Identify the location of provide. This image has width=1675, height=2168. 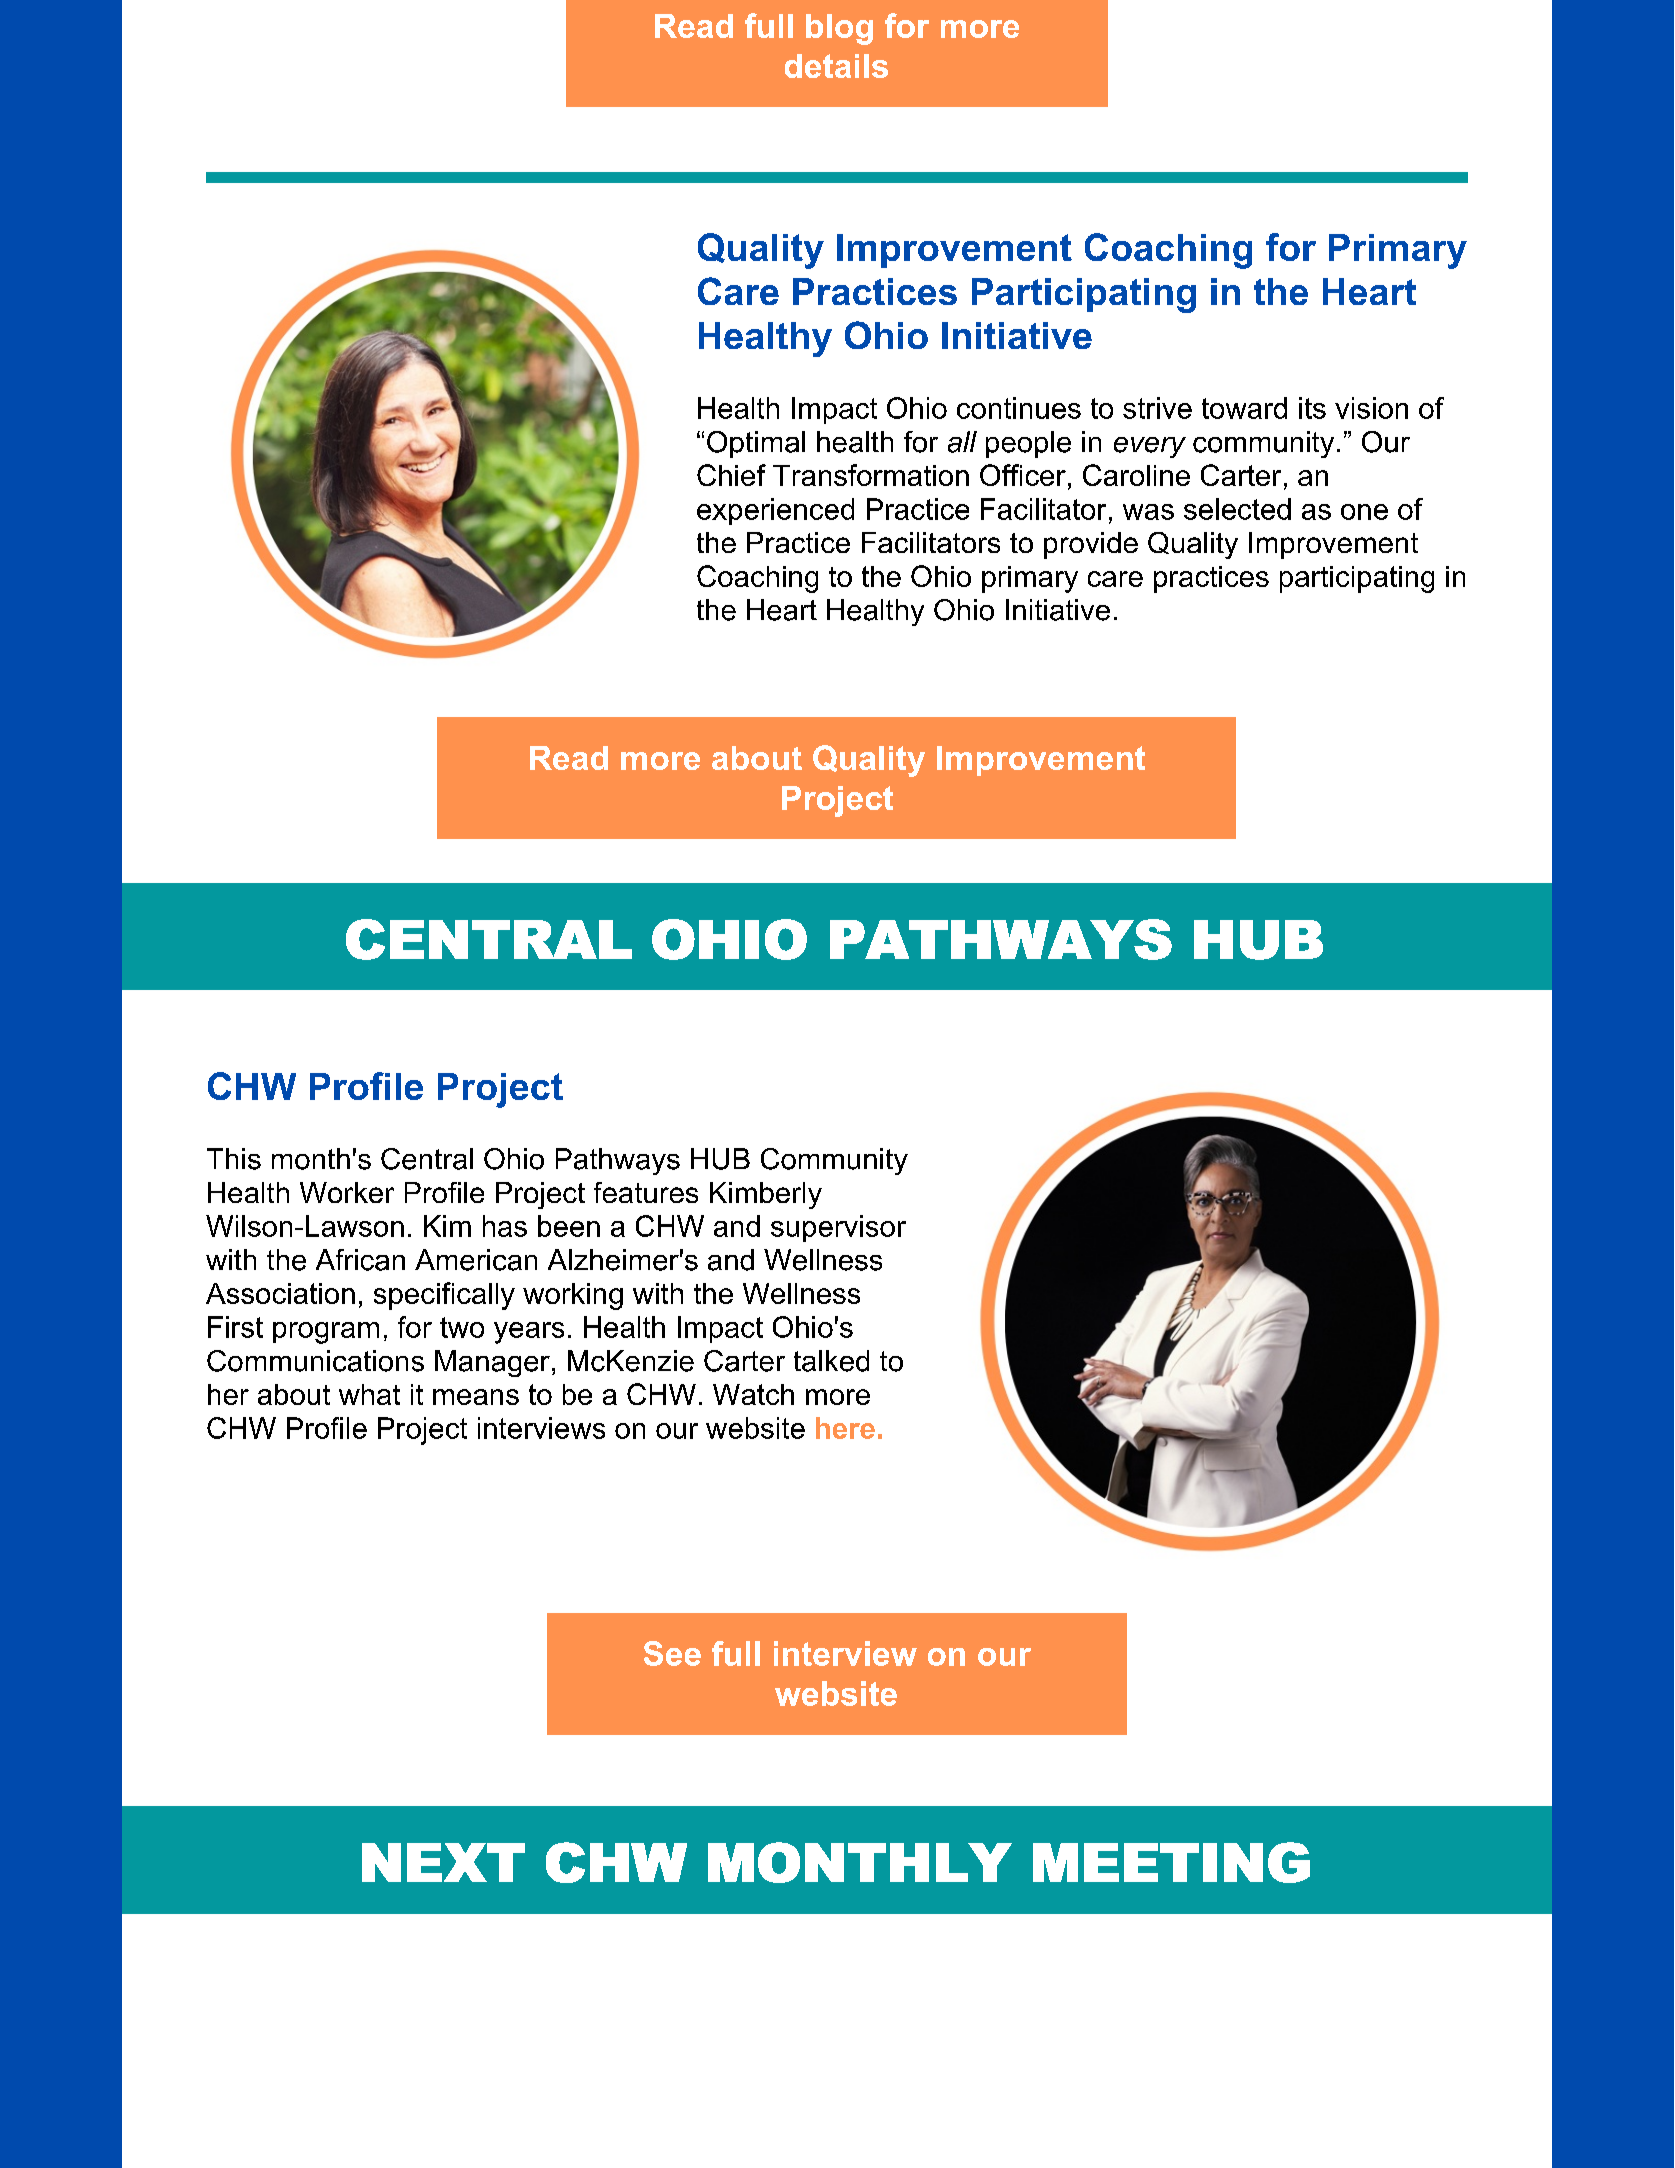
(1091, 545).
